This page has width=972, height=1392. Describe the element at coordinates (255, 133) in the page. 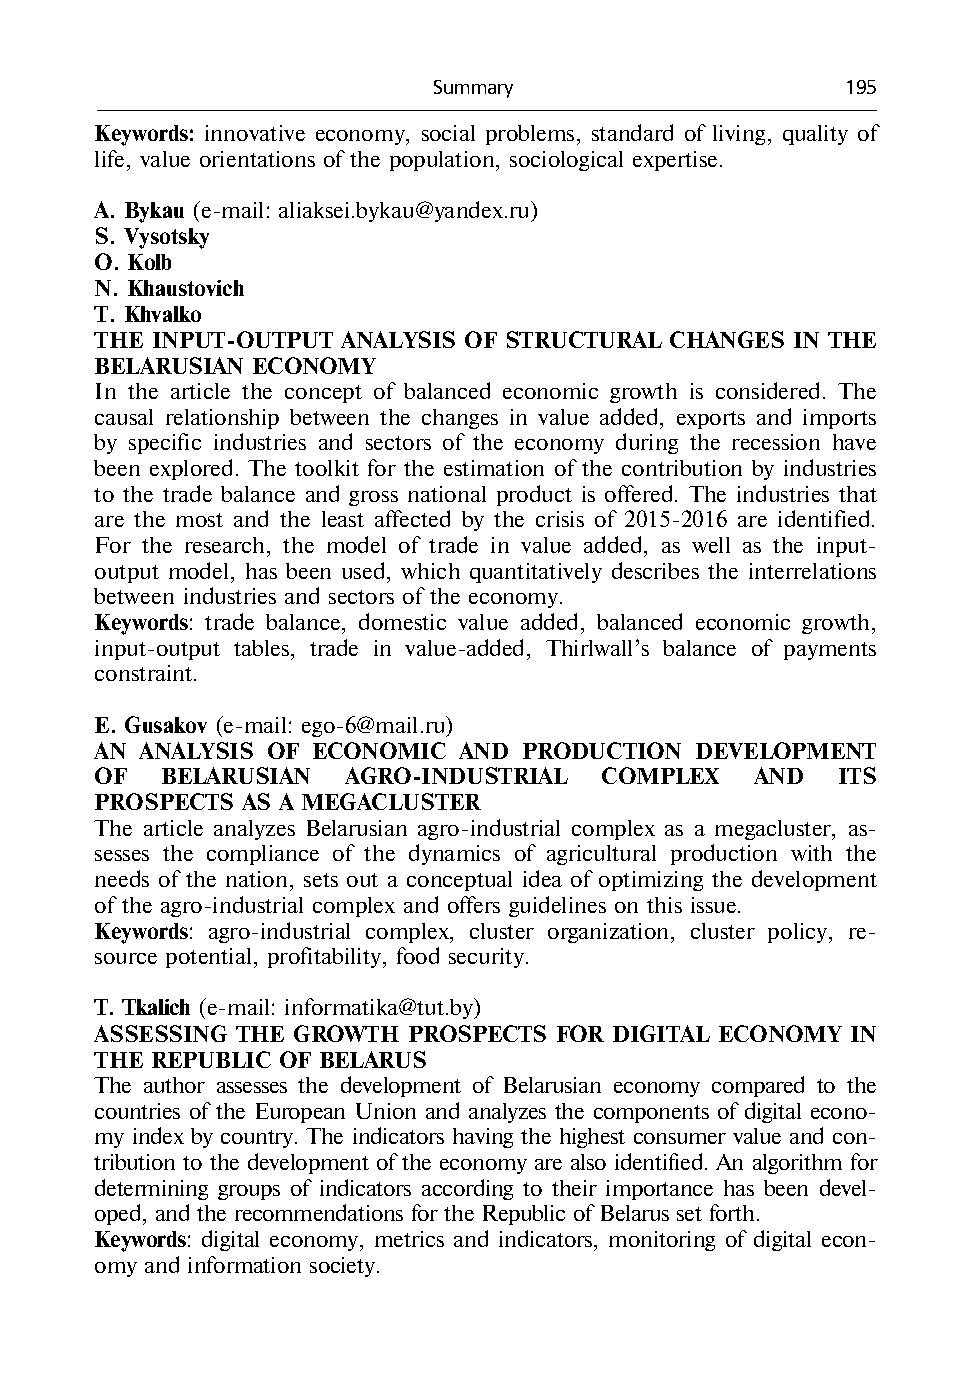

I see `innovative` at that location.
